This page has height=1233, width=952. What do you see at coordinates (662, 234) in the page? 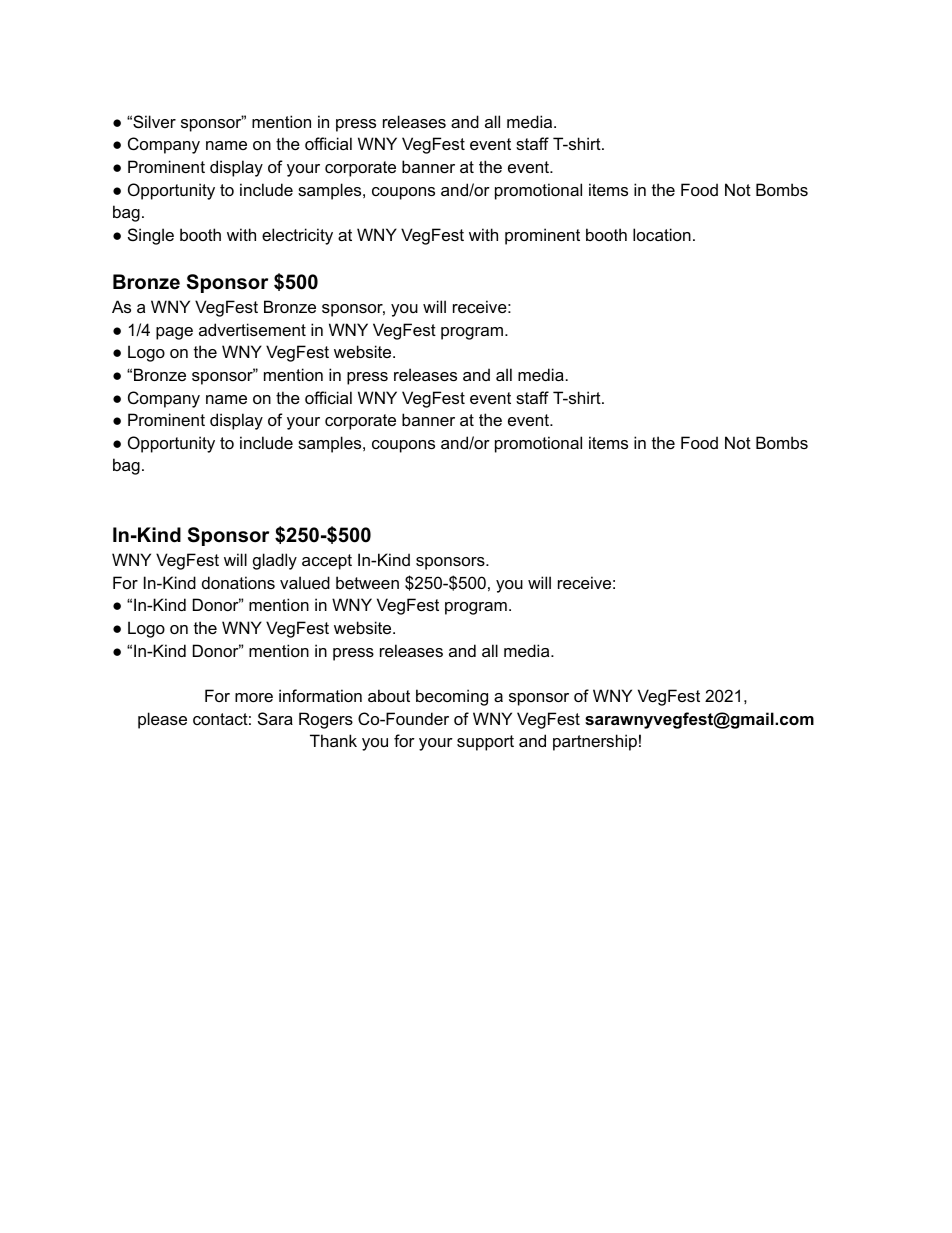
I see `location` at bounding box center [662, 234].
